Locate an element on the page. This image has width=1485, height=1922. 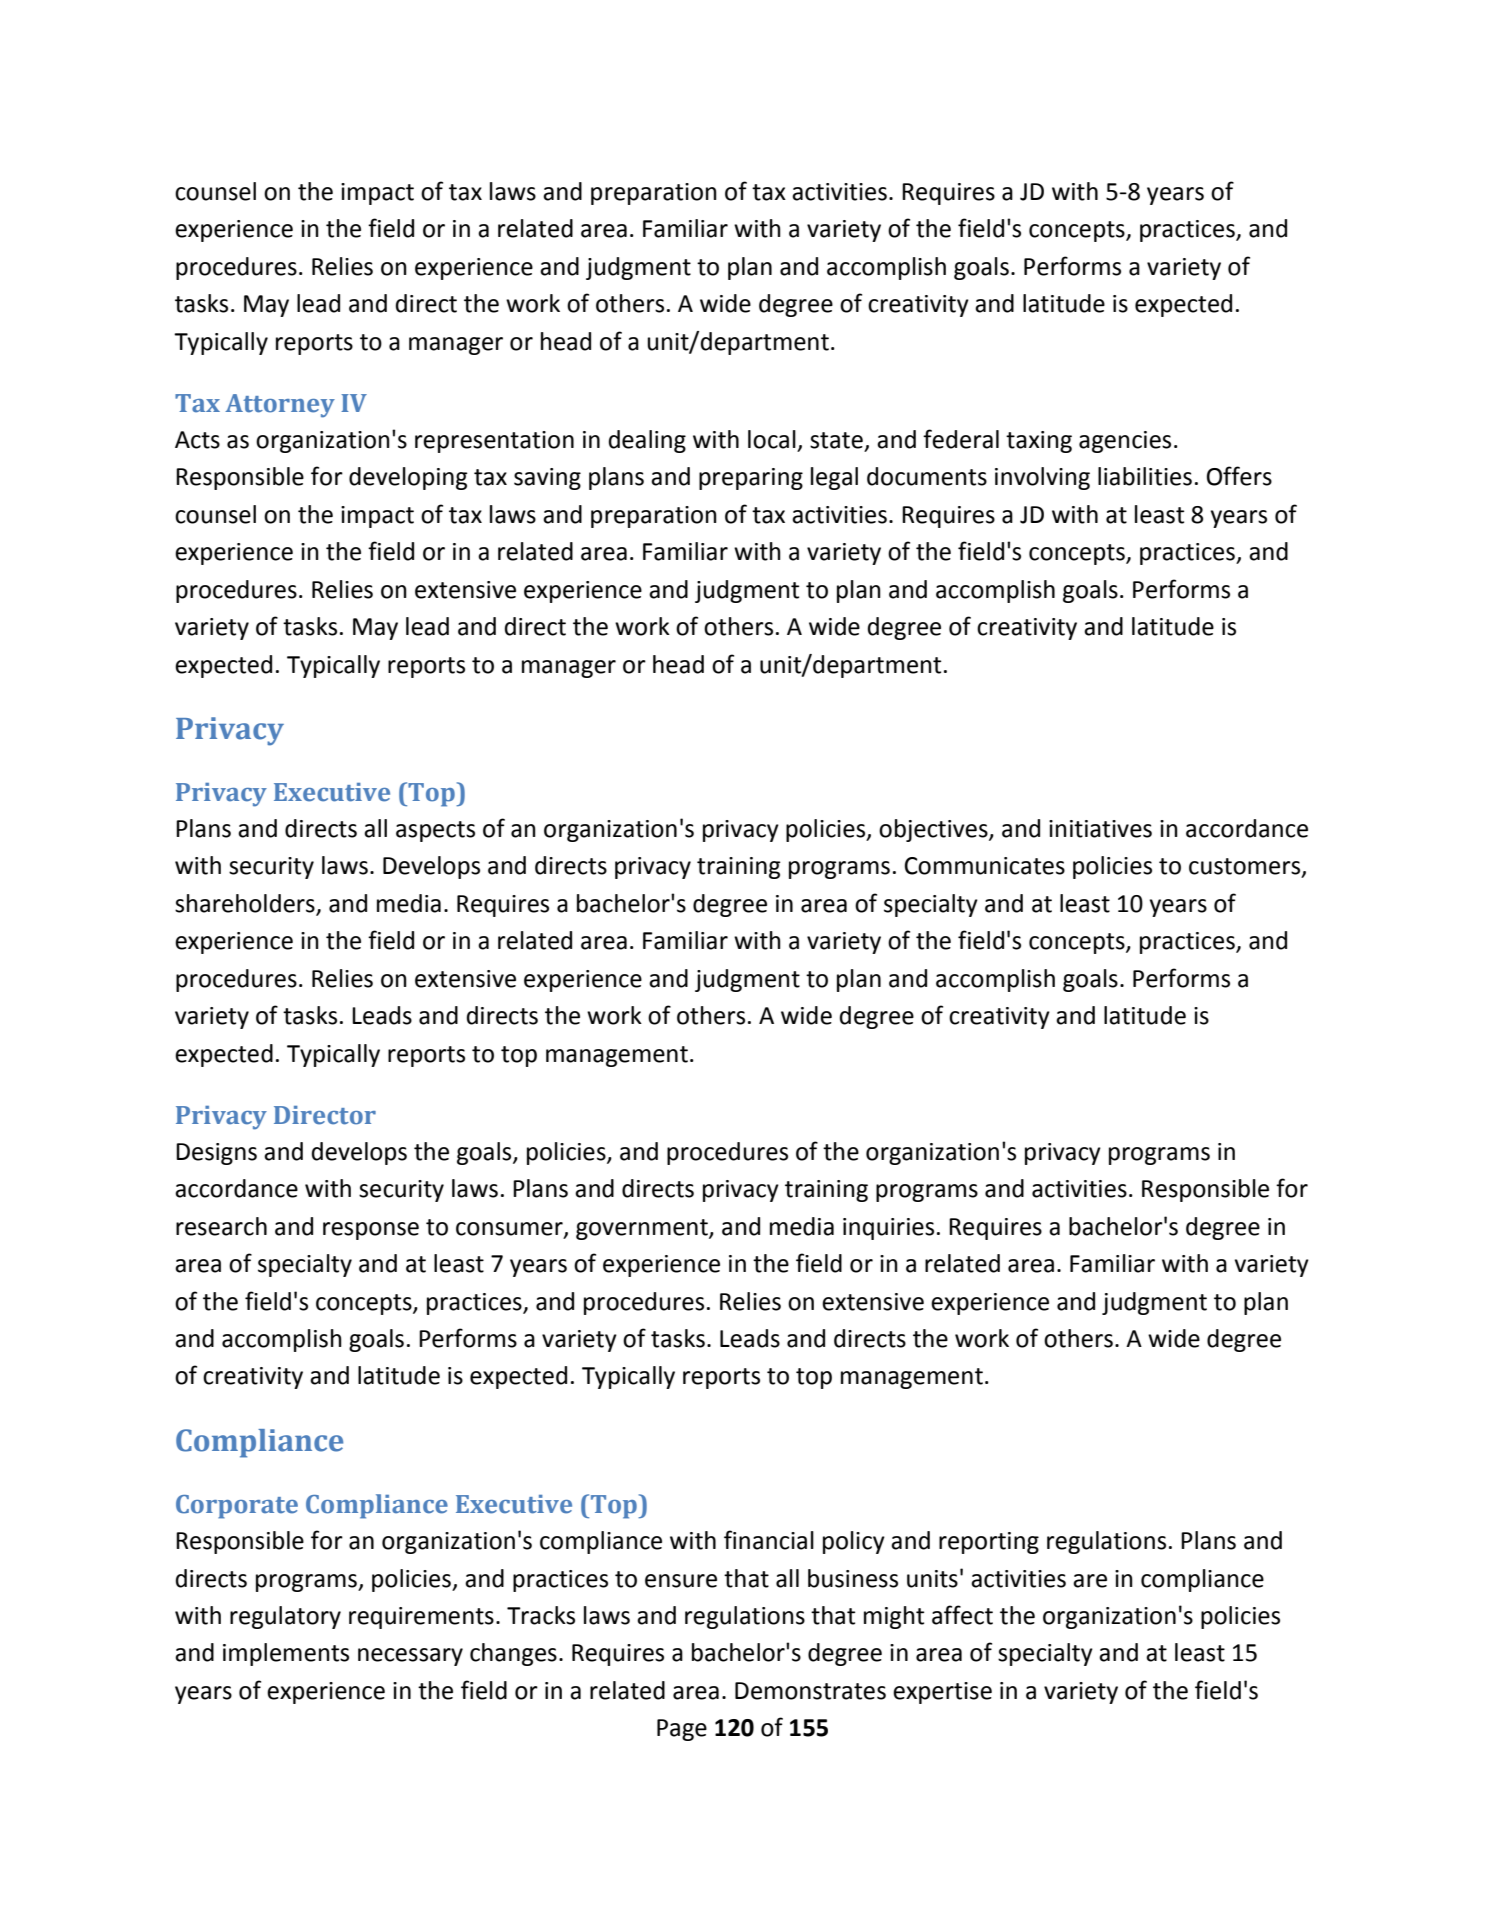
agencies is located at coordinates (1125, 442).
